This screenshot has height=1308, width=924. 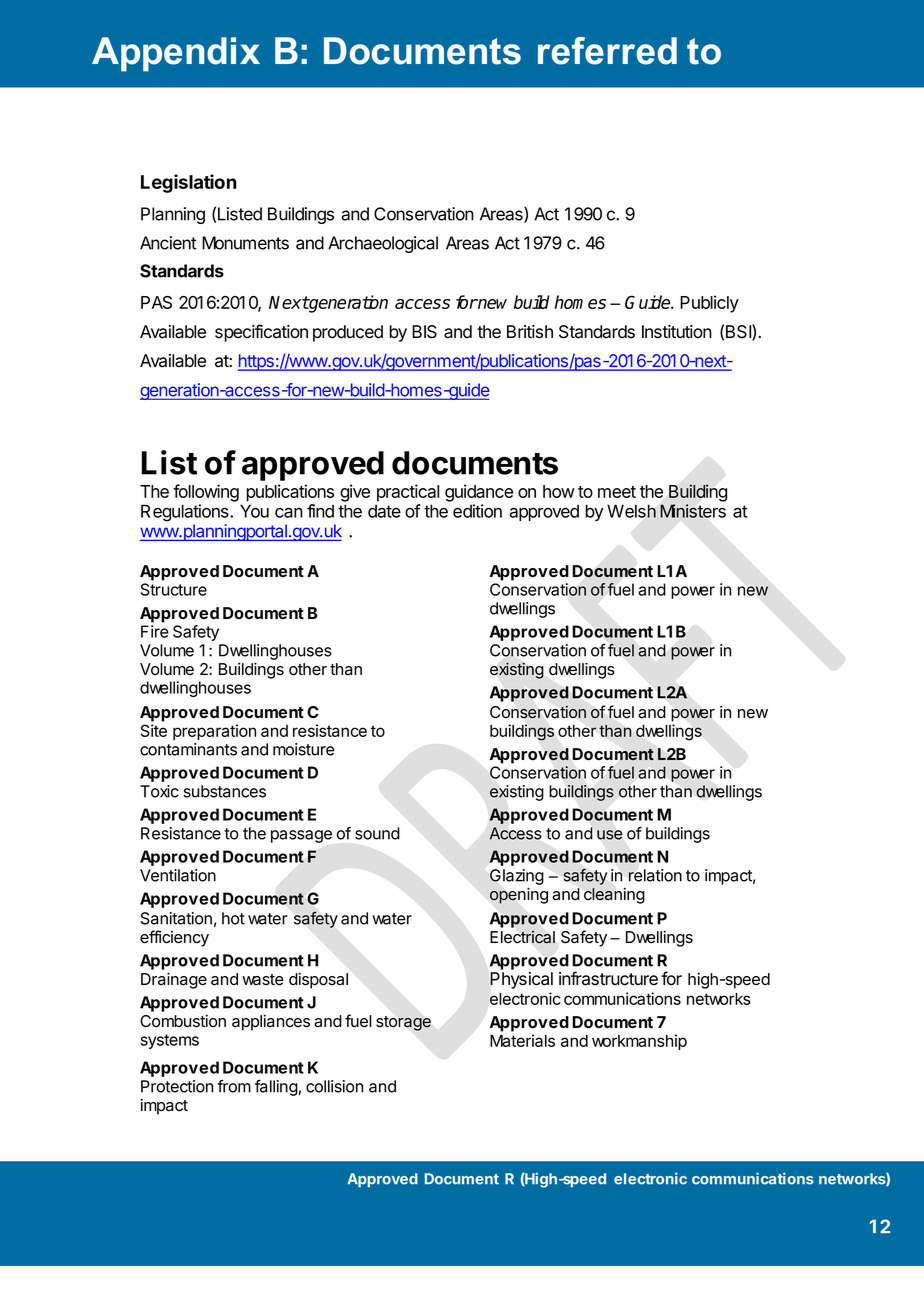 I want to click on Ventilation, so click(x=178, y=875).
